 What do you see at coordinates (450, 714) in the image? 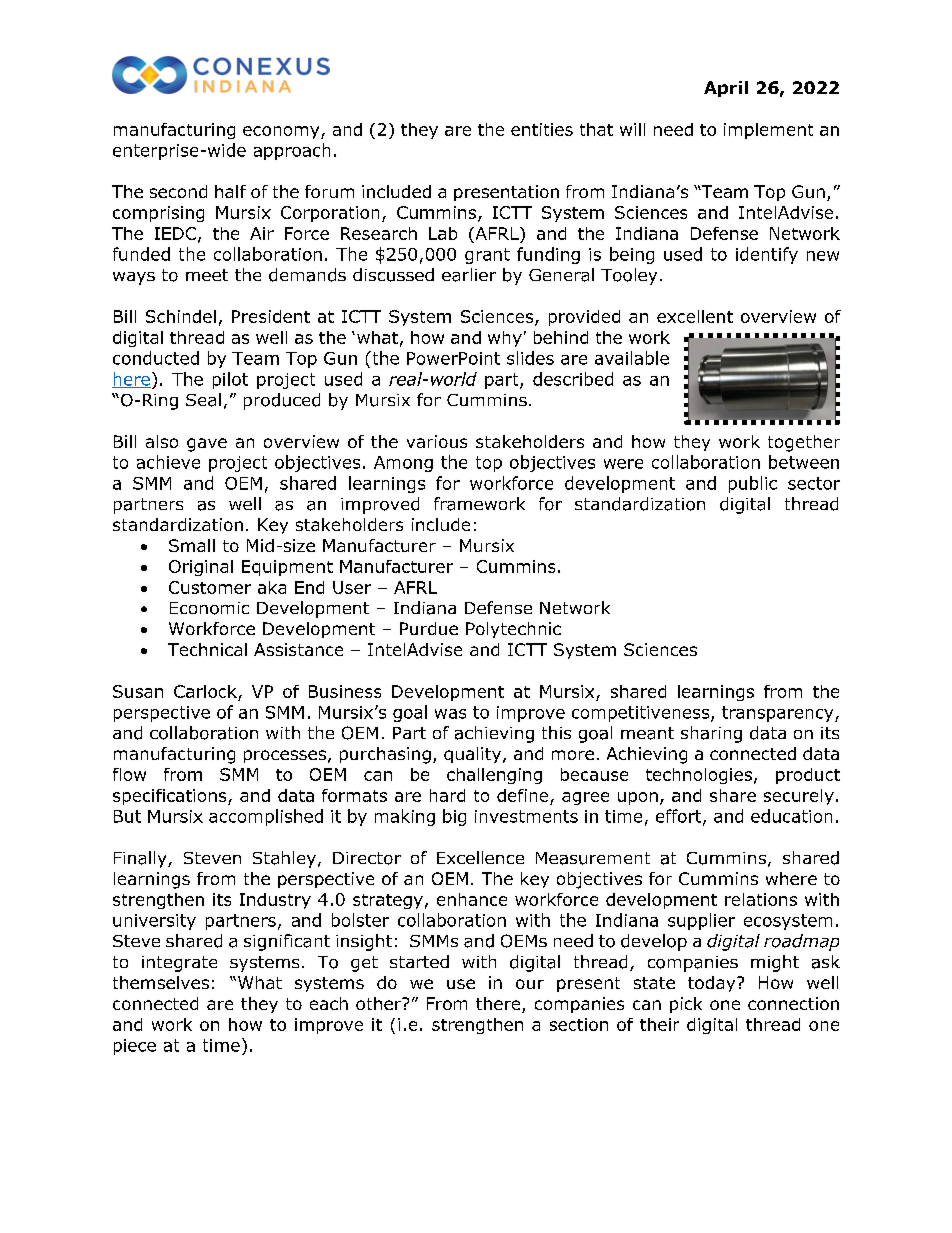
I see `was` at bounding box center [450, 714].
